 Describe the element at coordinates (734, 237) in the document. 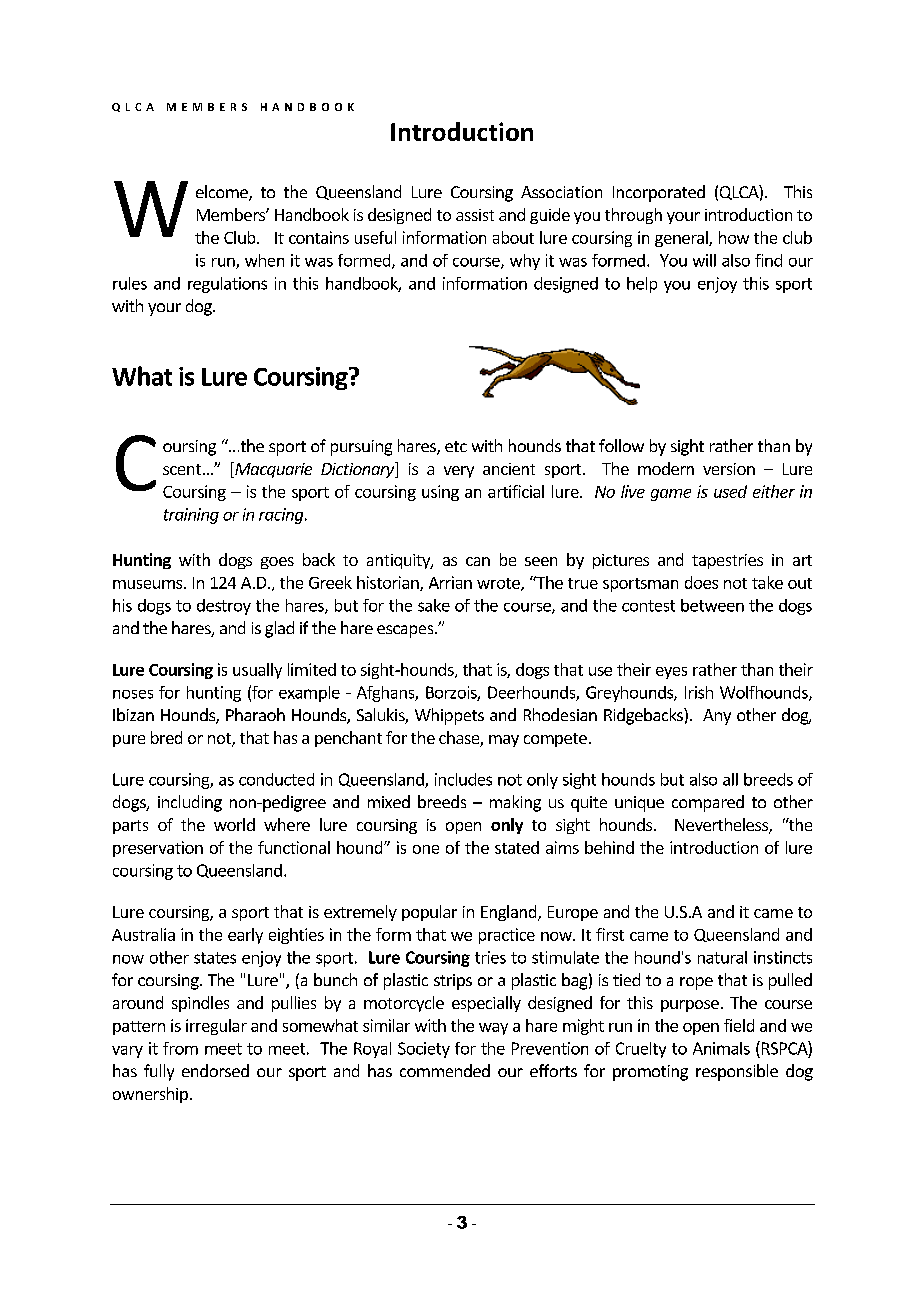

I see `how` at that location.
